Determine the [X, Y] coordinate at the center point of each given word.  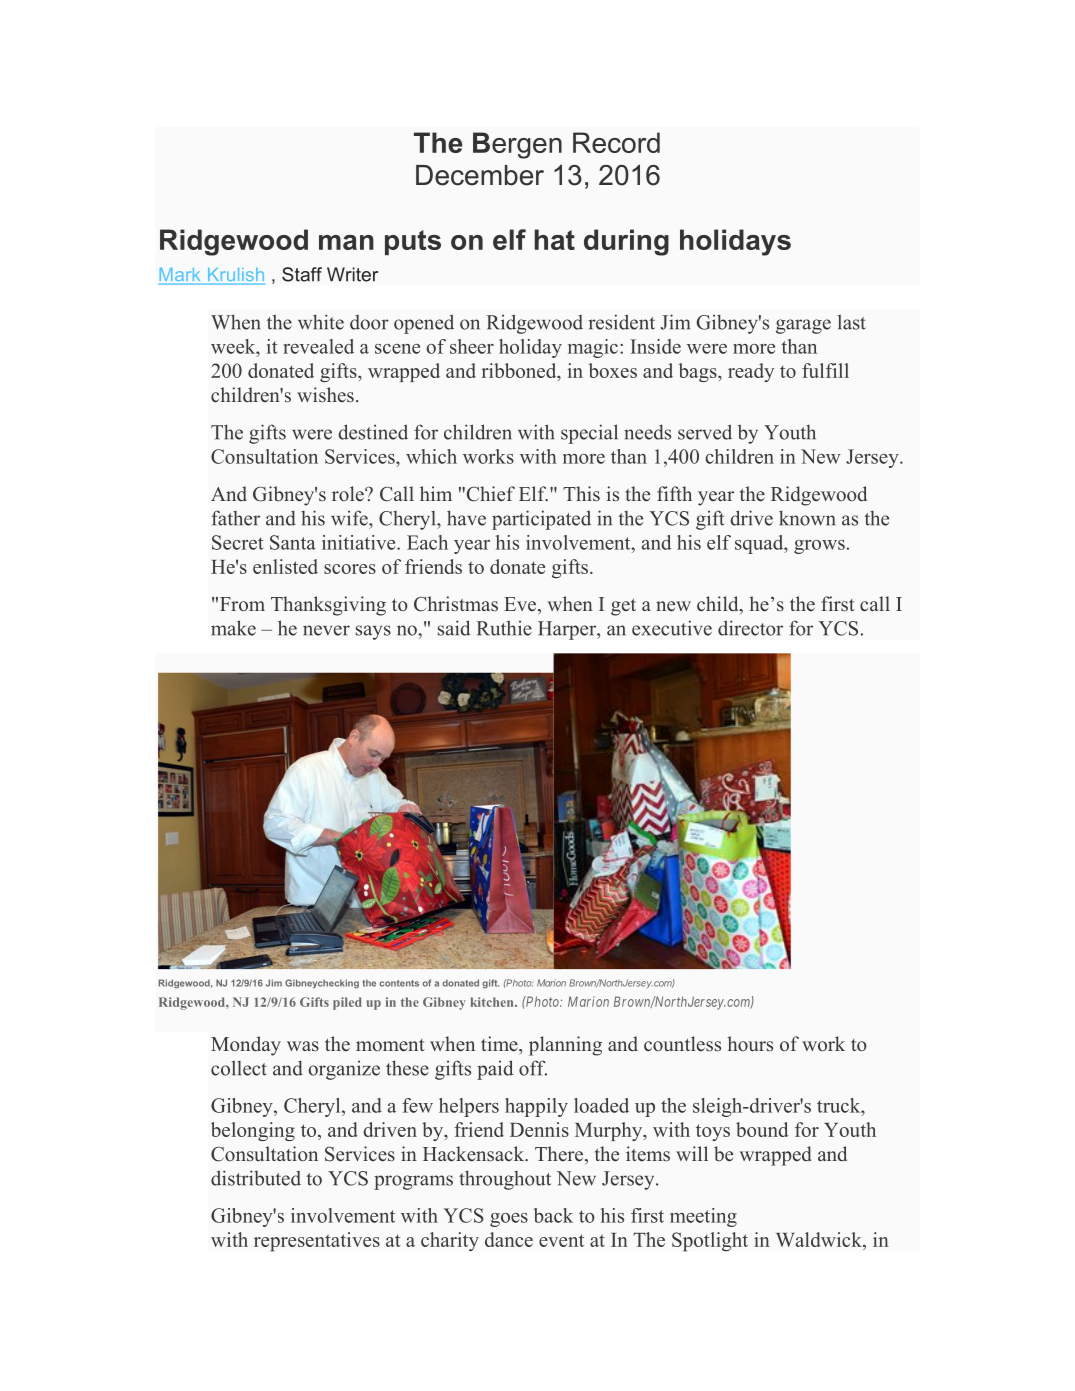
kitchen [493, 1002]
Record [616, 142]
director [750, 628]
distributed [256, 1178]
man [346, 242]
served [705, 432]
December [480, 175]
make [233, 628]
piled [347, 1003]
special [589, 434]
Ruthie [504, 628]
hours [750, 1044]
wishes [325, 395]
